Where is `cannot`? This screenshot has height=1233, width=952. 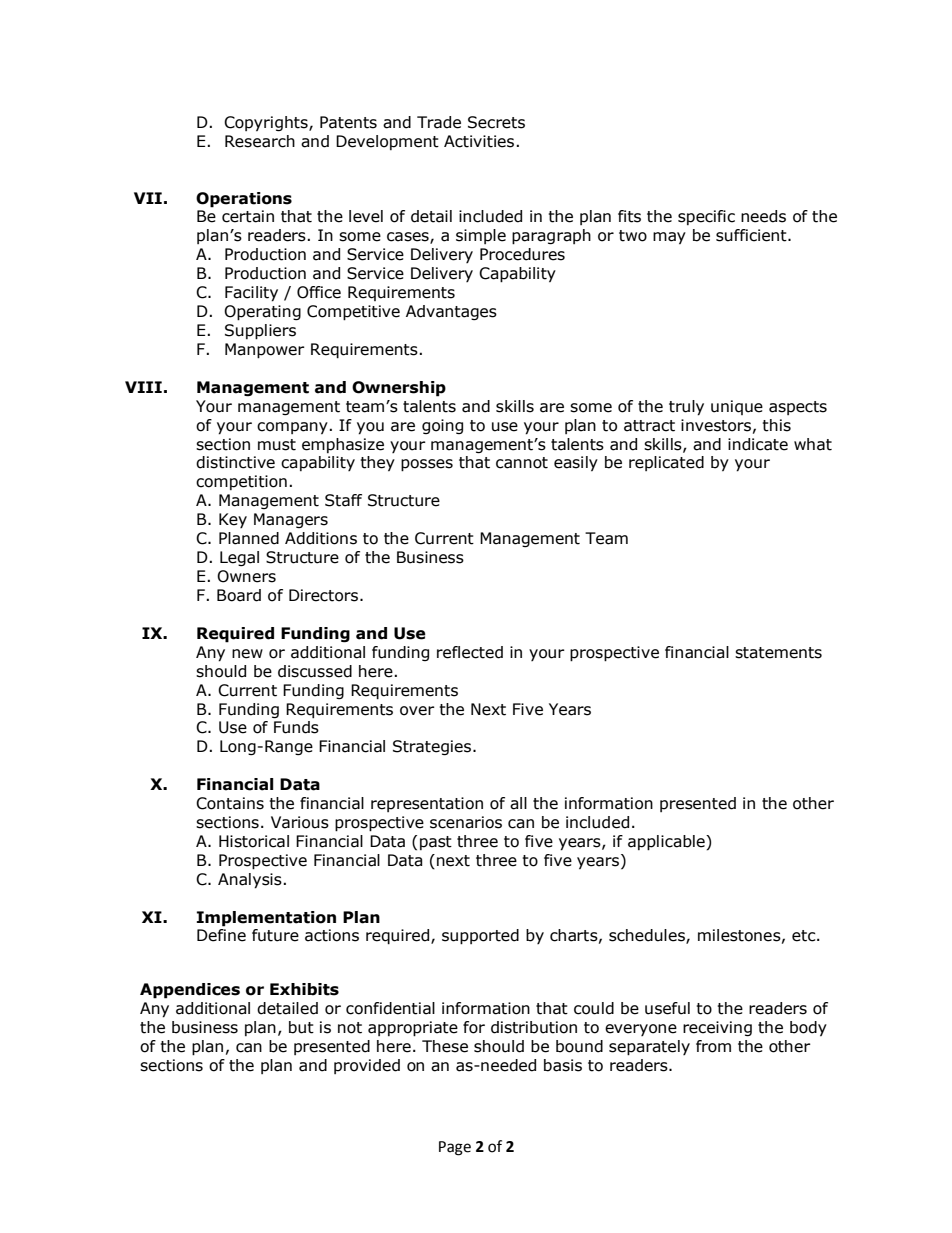 cannot is located at coordinates (522, 463).
